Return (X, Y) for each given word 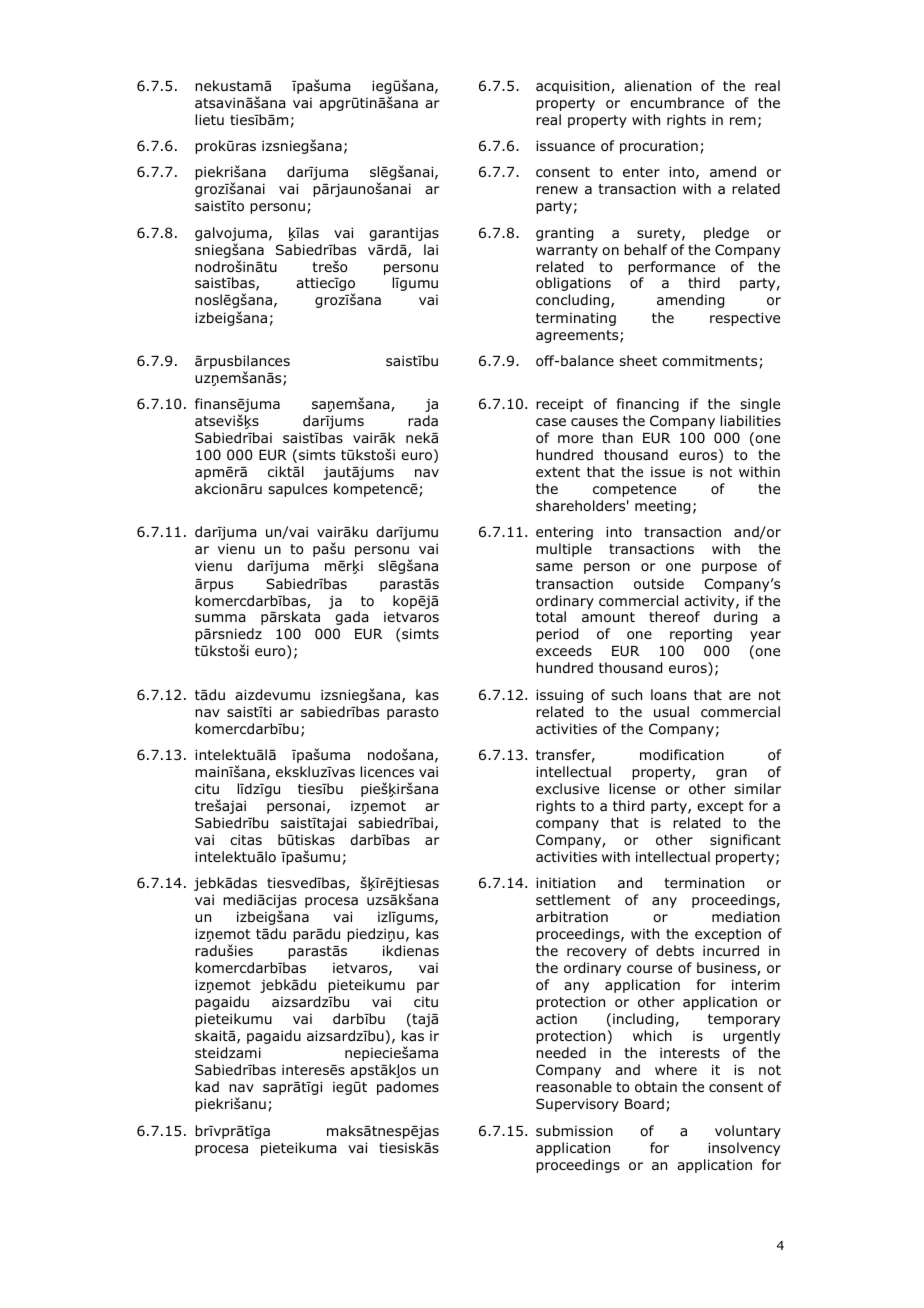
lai (431, 249)
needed (561, 1052)
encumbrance (677, 102)
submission (574, 1131)
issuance (565, 145)
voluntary (748, 1132)
